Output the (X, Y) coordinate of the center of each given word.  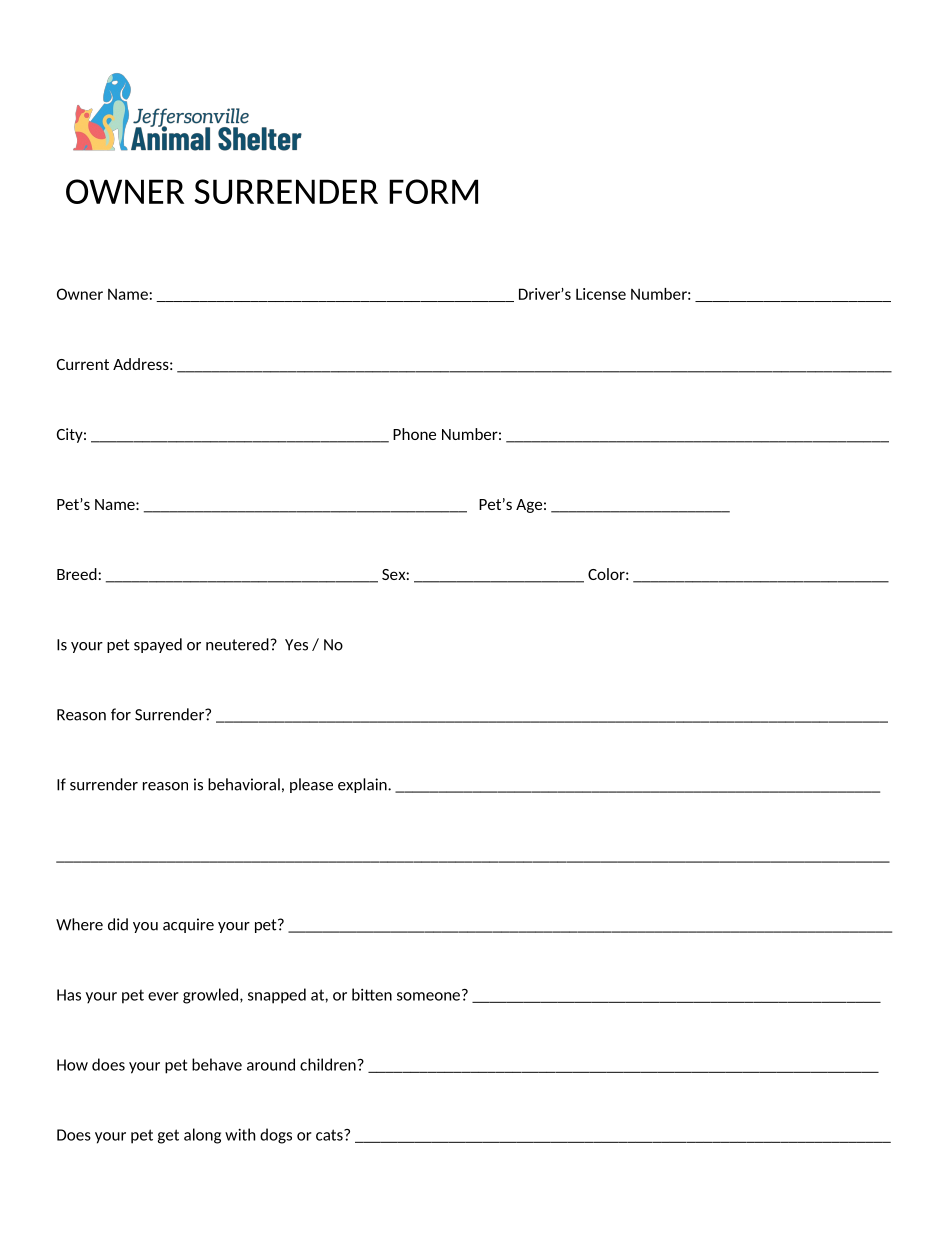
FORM (433, 191)
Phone (414, 434)
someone (428, 996)
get (168, 1136)
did (118, 924)
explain (363, 785)
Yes (296, 645)
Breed (78, 574)
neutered (238, 644)
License (601, 294)
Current (83, 364)
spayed (158, 645)
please (311, 785)
